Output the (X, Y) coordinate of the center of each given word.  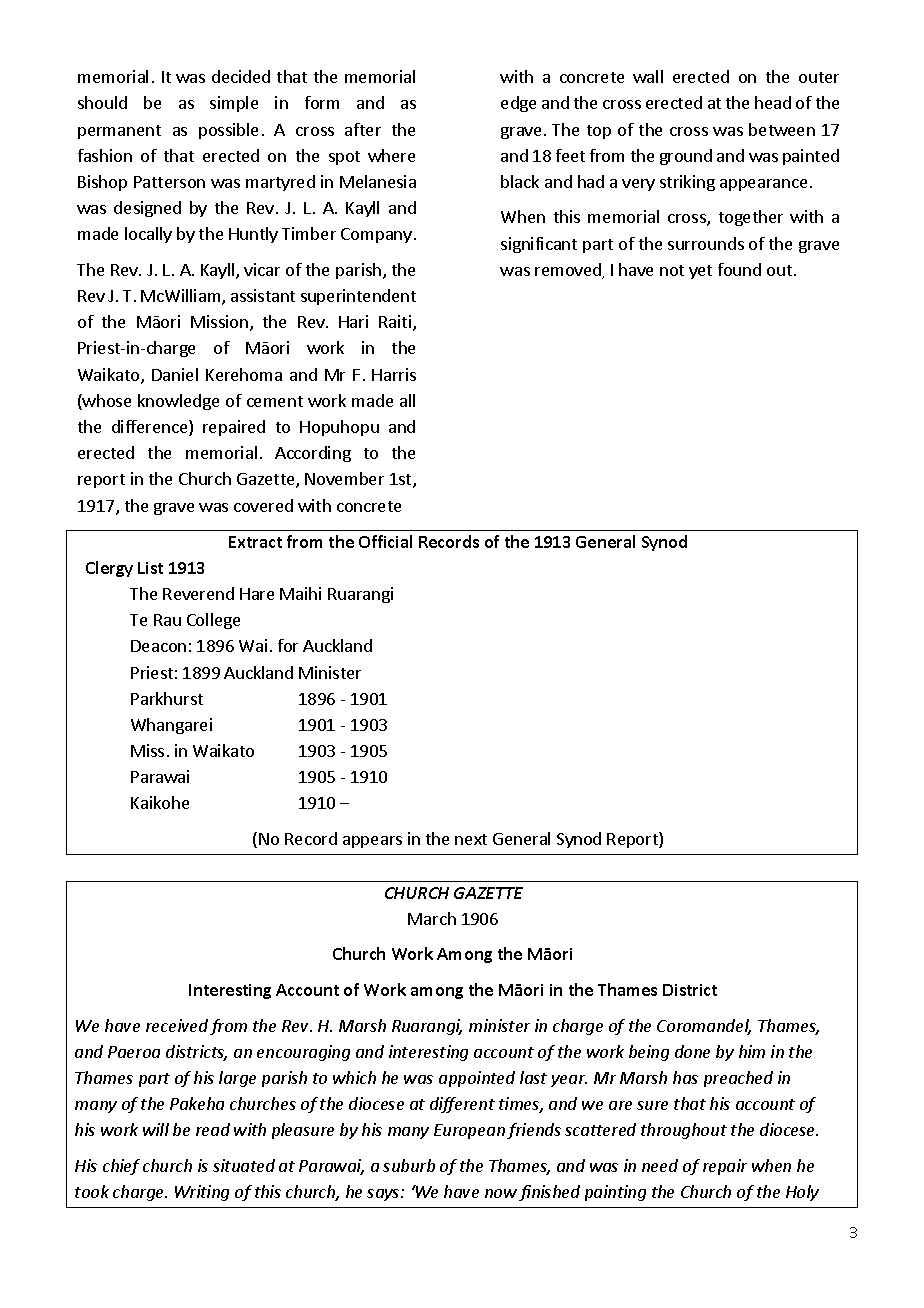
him (752, 1051)
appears (372, 842)
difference (151, 428)
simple (234, 104)
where (391, 155)
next (471, 839)
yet (700, 272)
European (469, 1131)
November (344, 478)
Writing (202, 1193)
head (773, 102)
